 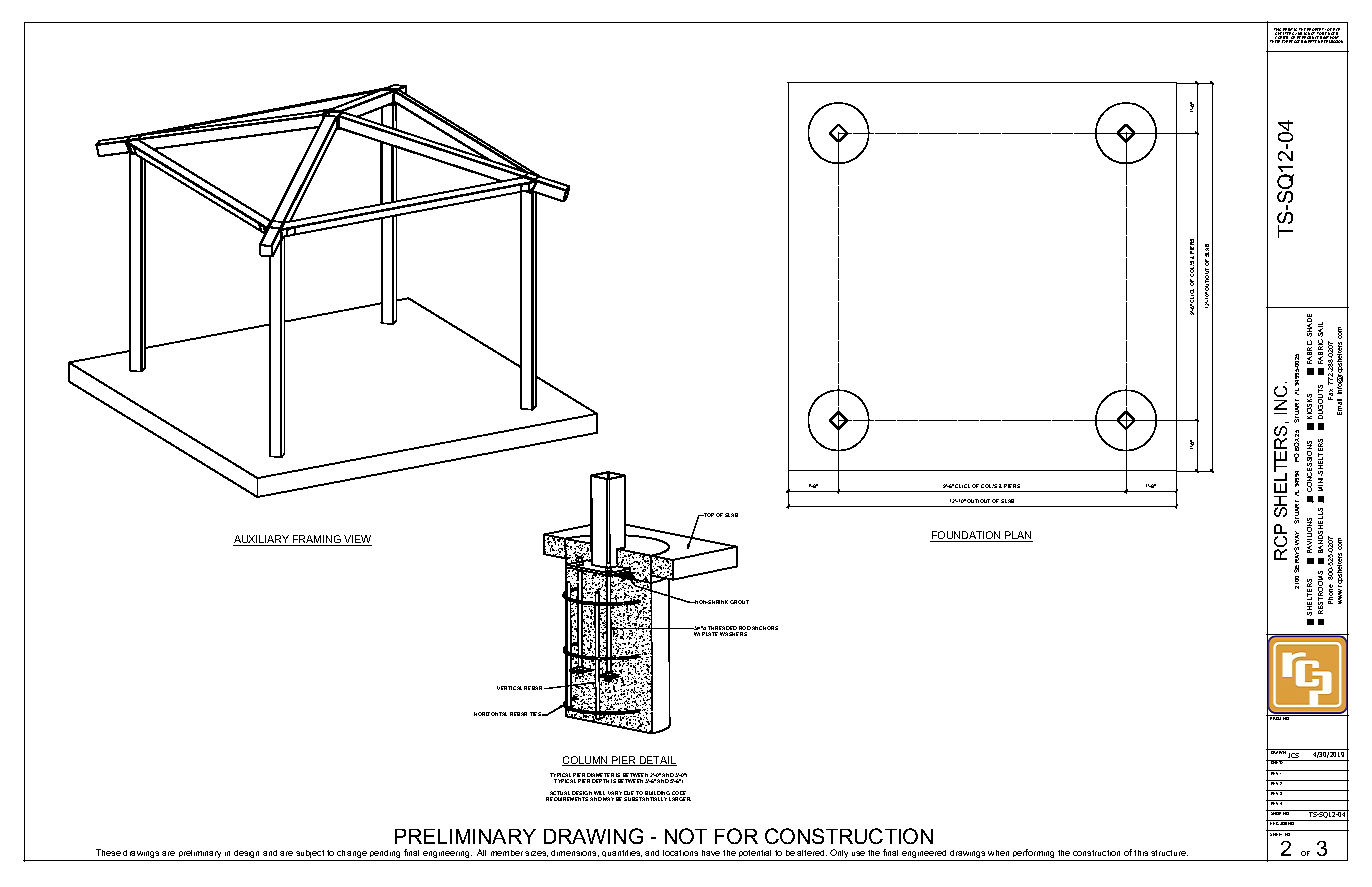 What do you see at coordinates (1169, 853) in the page?
I see `structure` at bounding box center [1169, 853].
